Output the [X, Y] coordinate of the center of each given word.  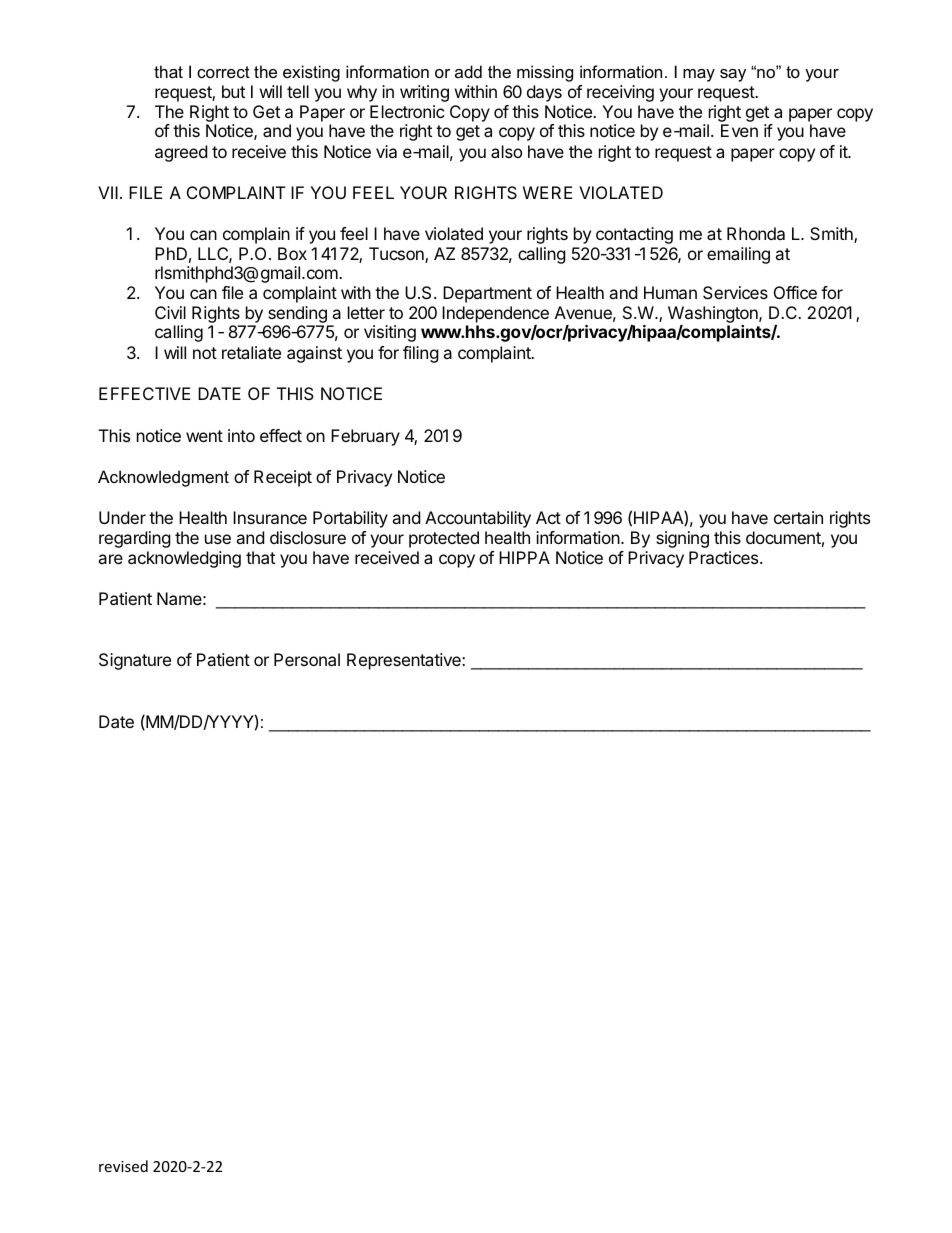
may [699, 75]
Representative [405, 661]
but [233, 91]
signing [682, 539]
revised [123, 1166]
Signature [135, 661]
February [365, 437]
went [204, 436]
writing [424, 93]
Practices [725, 557]
